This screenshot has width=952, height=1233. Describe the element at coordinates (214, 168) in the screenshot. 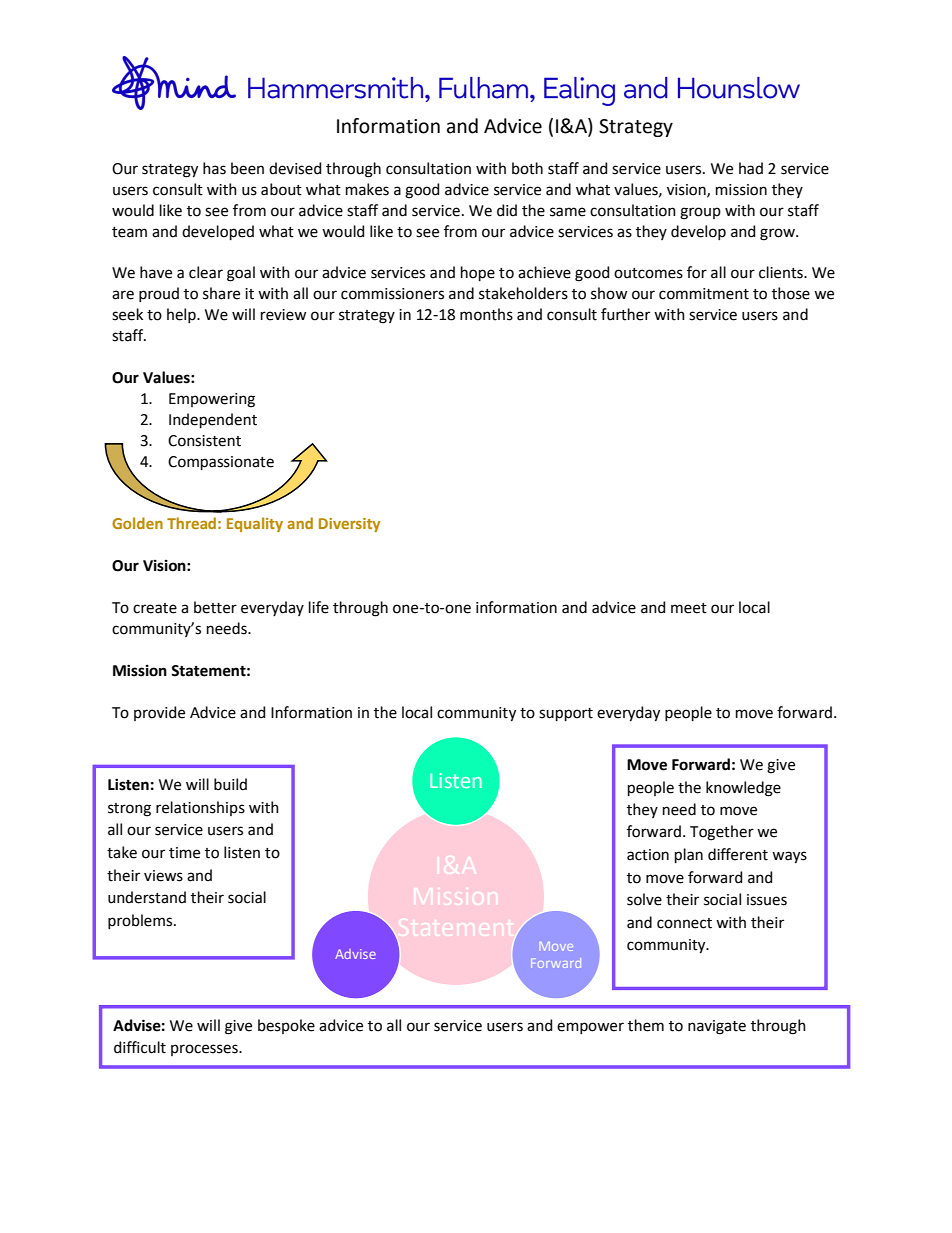

I see `has` at that location.
